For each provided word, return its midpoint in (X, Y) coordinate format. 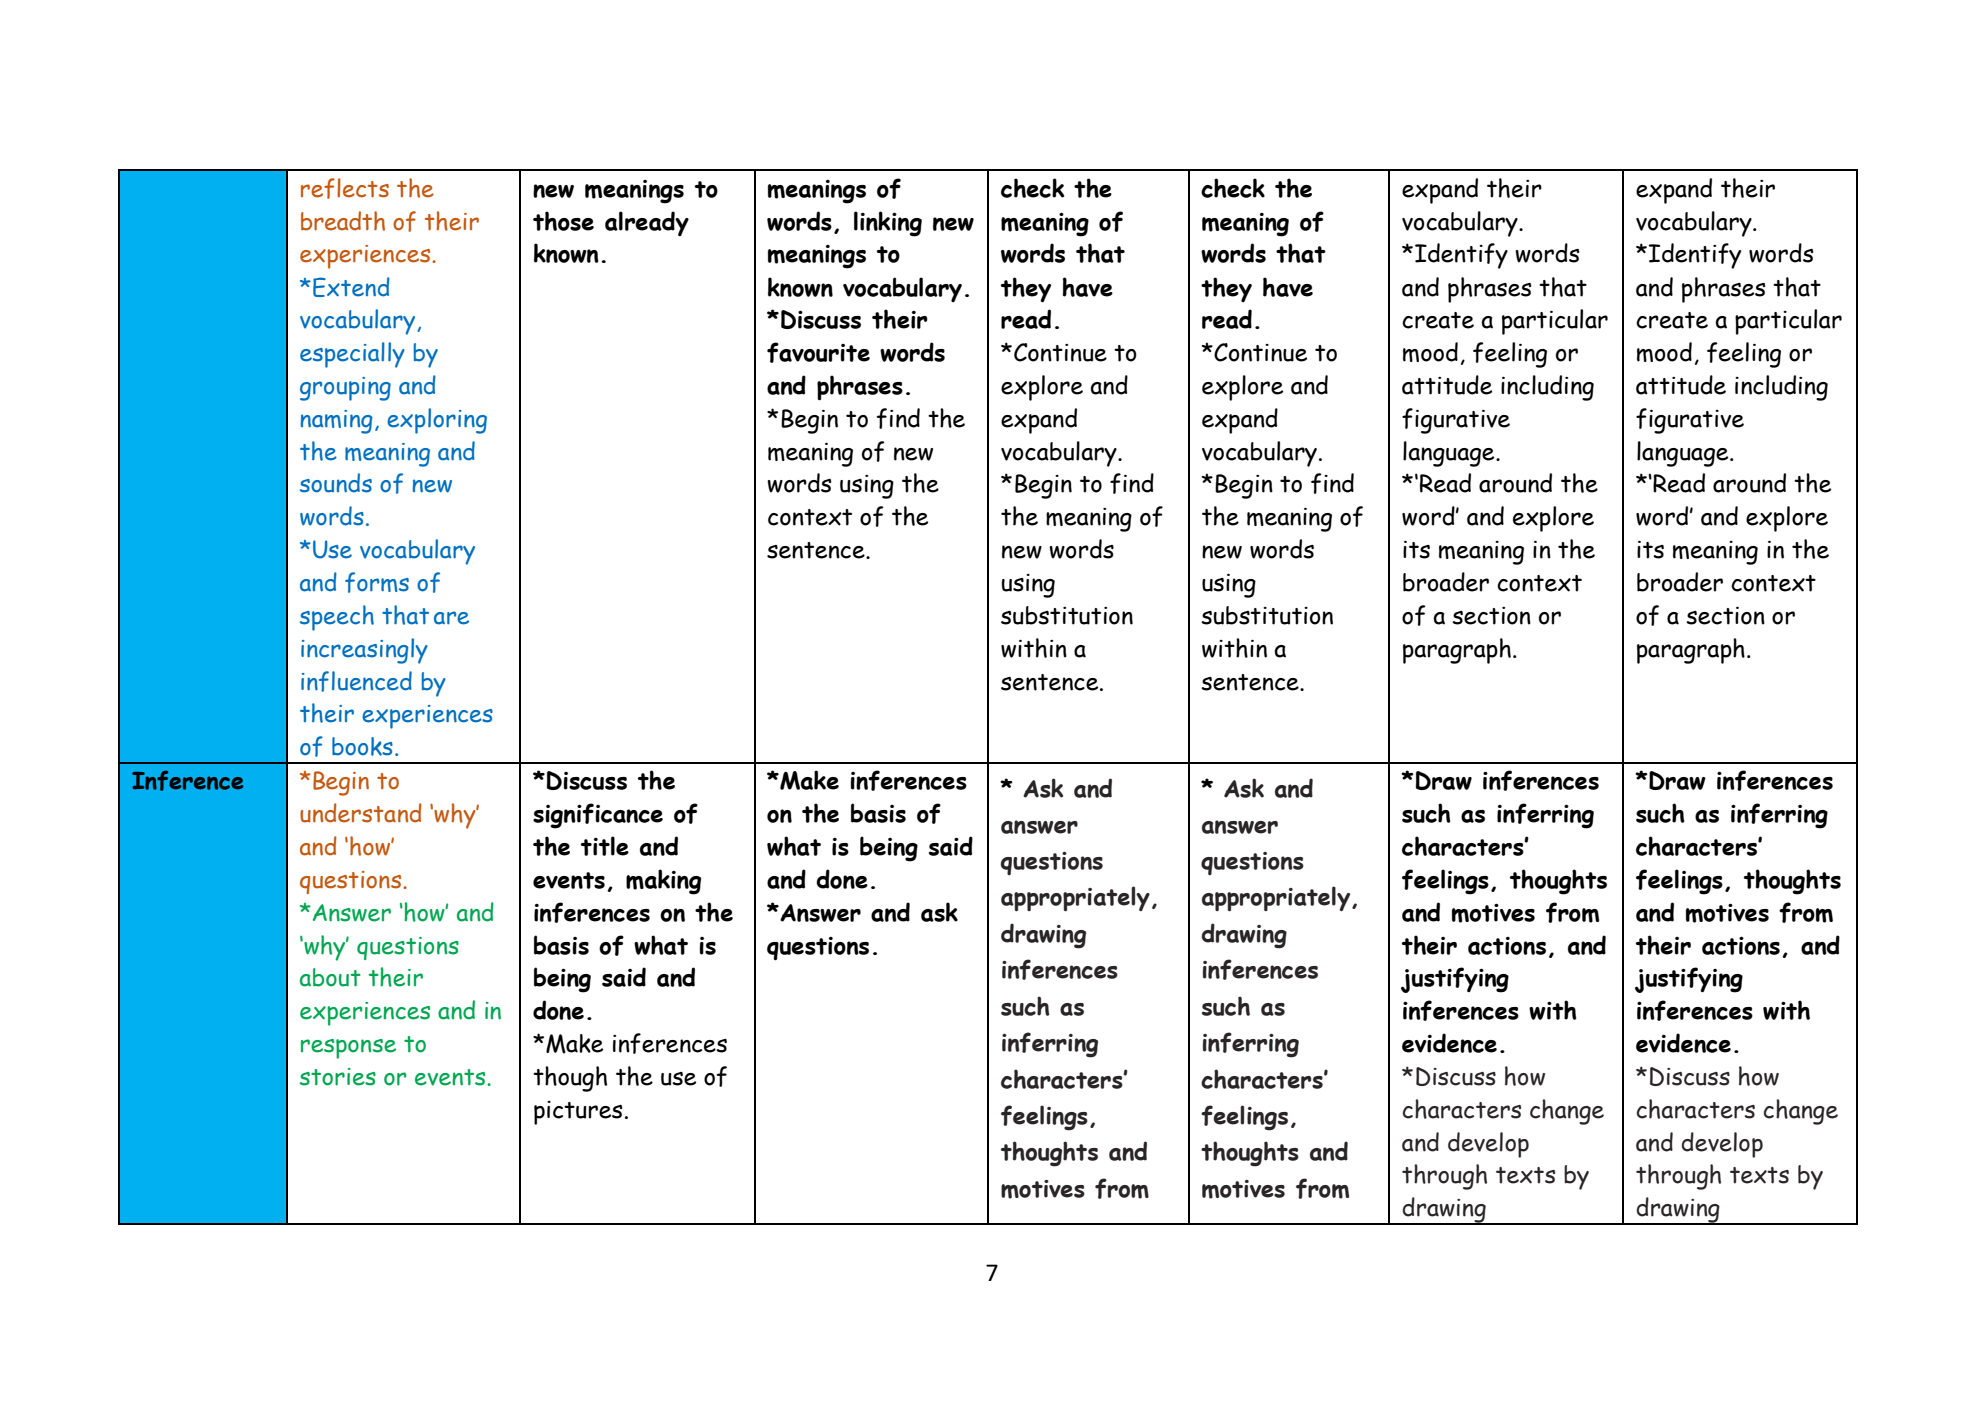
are (451, 618)
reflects (345, 188)
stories (338, 1077)
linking (888, 224)
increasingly (364, 651)
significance (598, 816)
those (563, 221)
